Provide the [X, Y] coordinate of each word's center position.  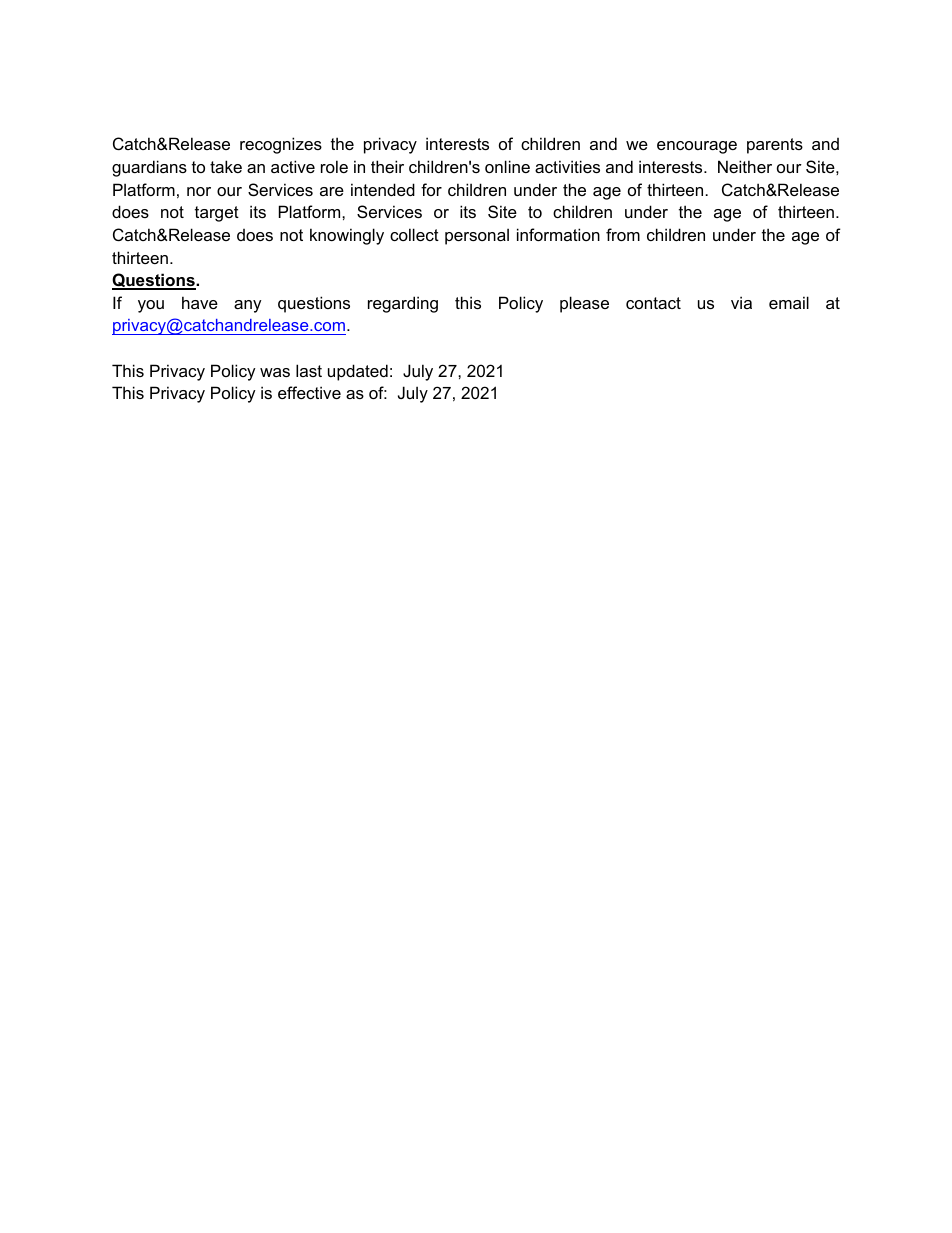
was [275, 372]
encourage [697, 147]
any [248, 306]
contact [653, 303]
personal [477, 236]
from [623, 234]
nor [199, 191]
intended [383, 189]
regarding [403, 304]
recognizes [281, 145]
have [200, 302]
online [507, 166]
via [741, 302]
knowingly [347, 236]
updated [358, 372]
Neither [745, 166]
